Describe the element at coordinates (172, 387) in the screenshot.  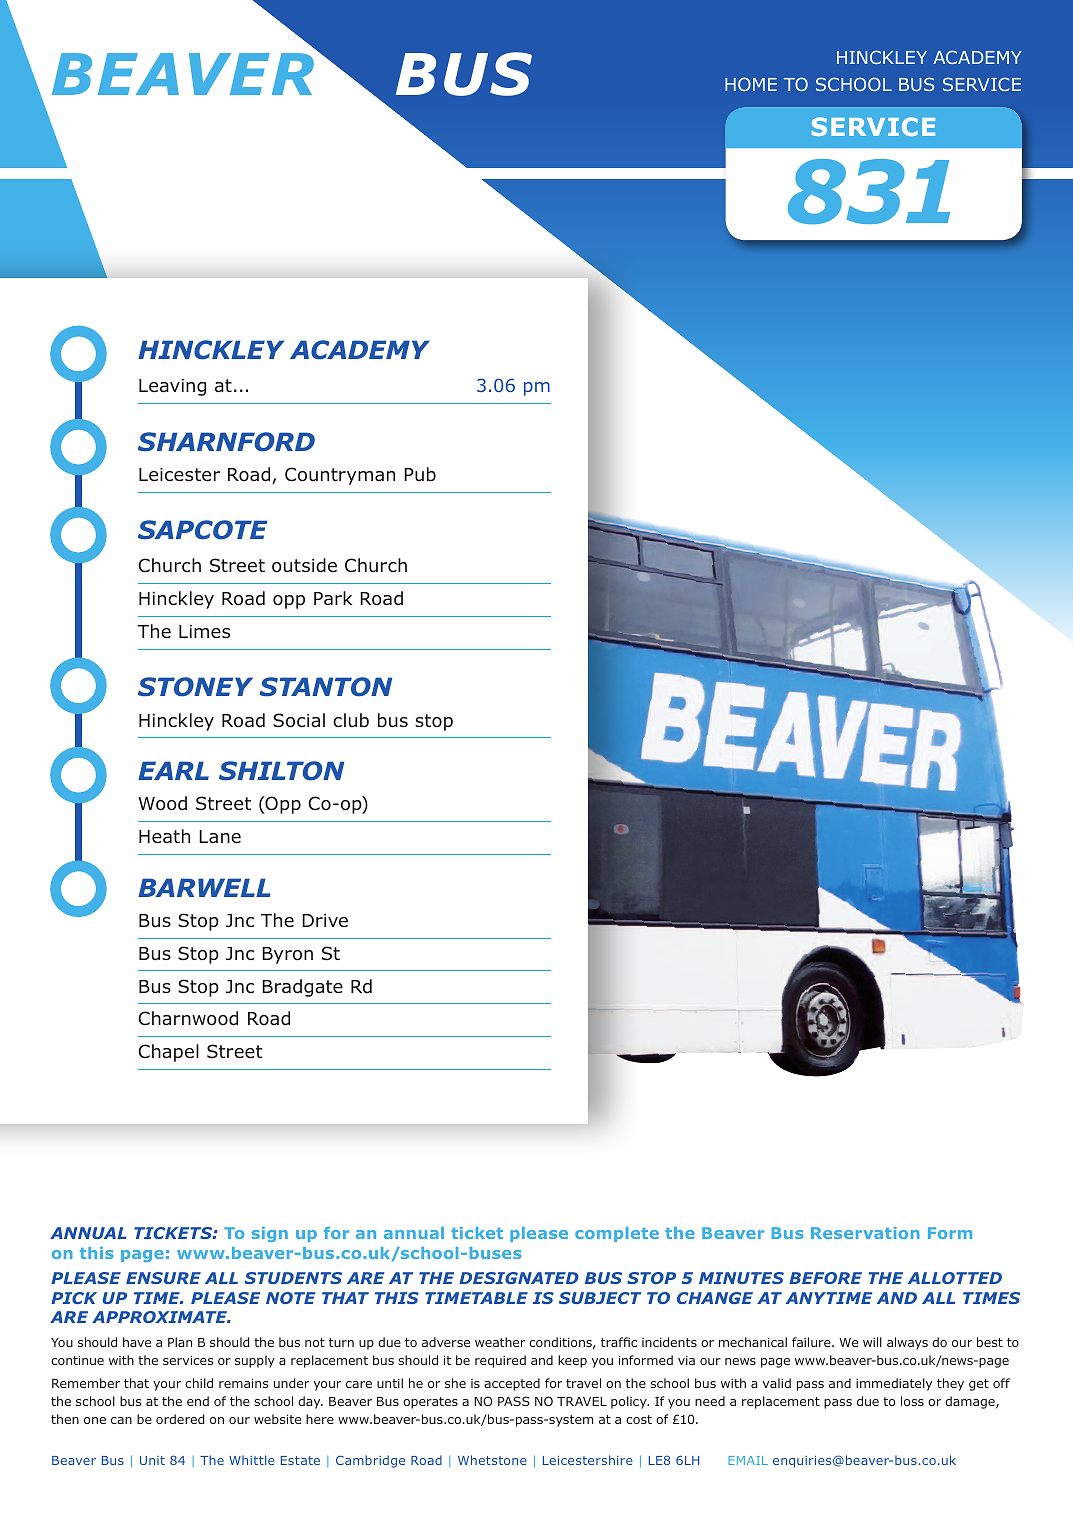
I see `Leaving` at that location.
